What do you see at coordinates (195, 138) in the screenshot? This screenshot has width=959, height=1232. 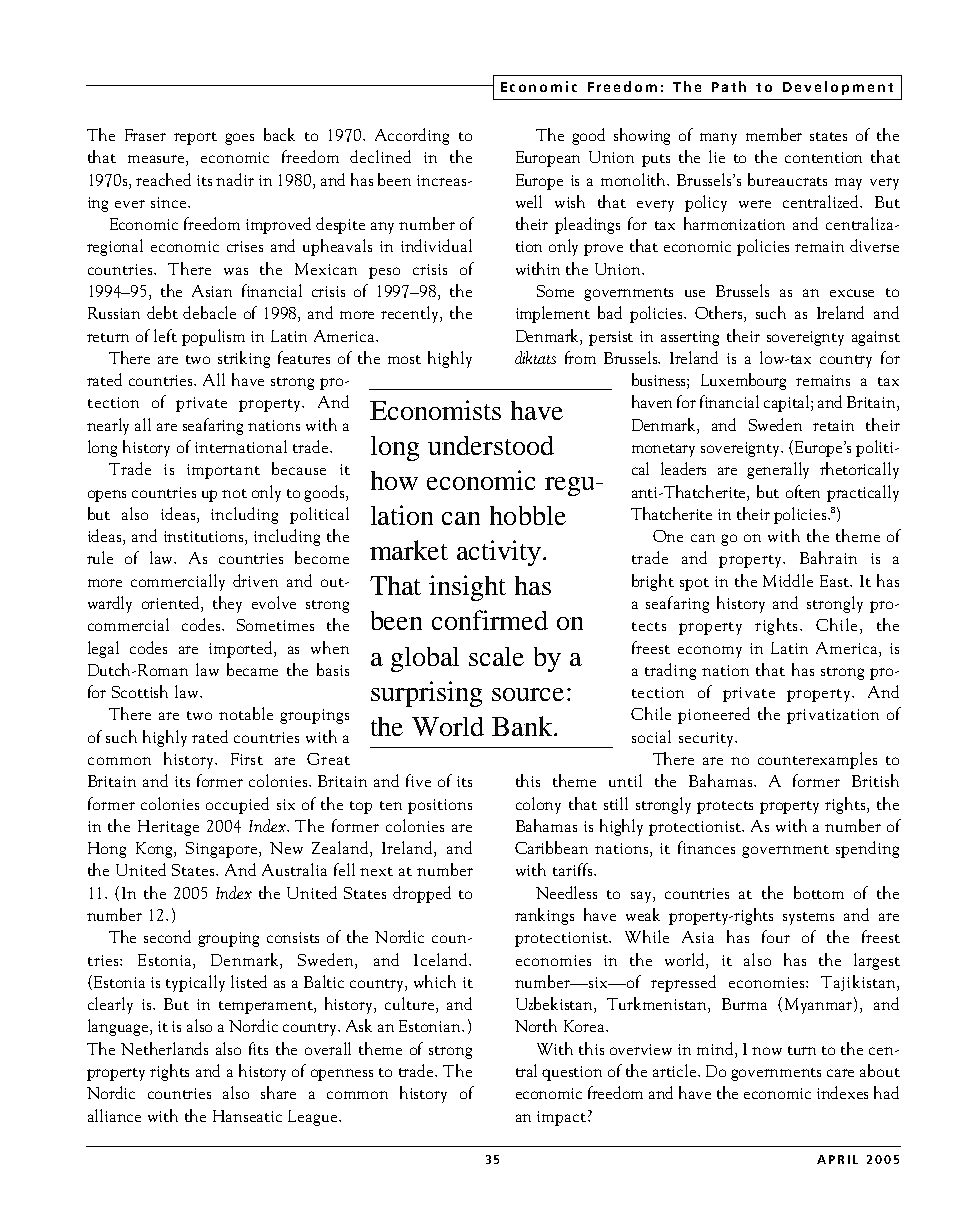 I see `report` at bounding box center [195, 138].
